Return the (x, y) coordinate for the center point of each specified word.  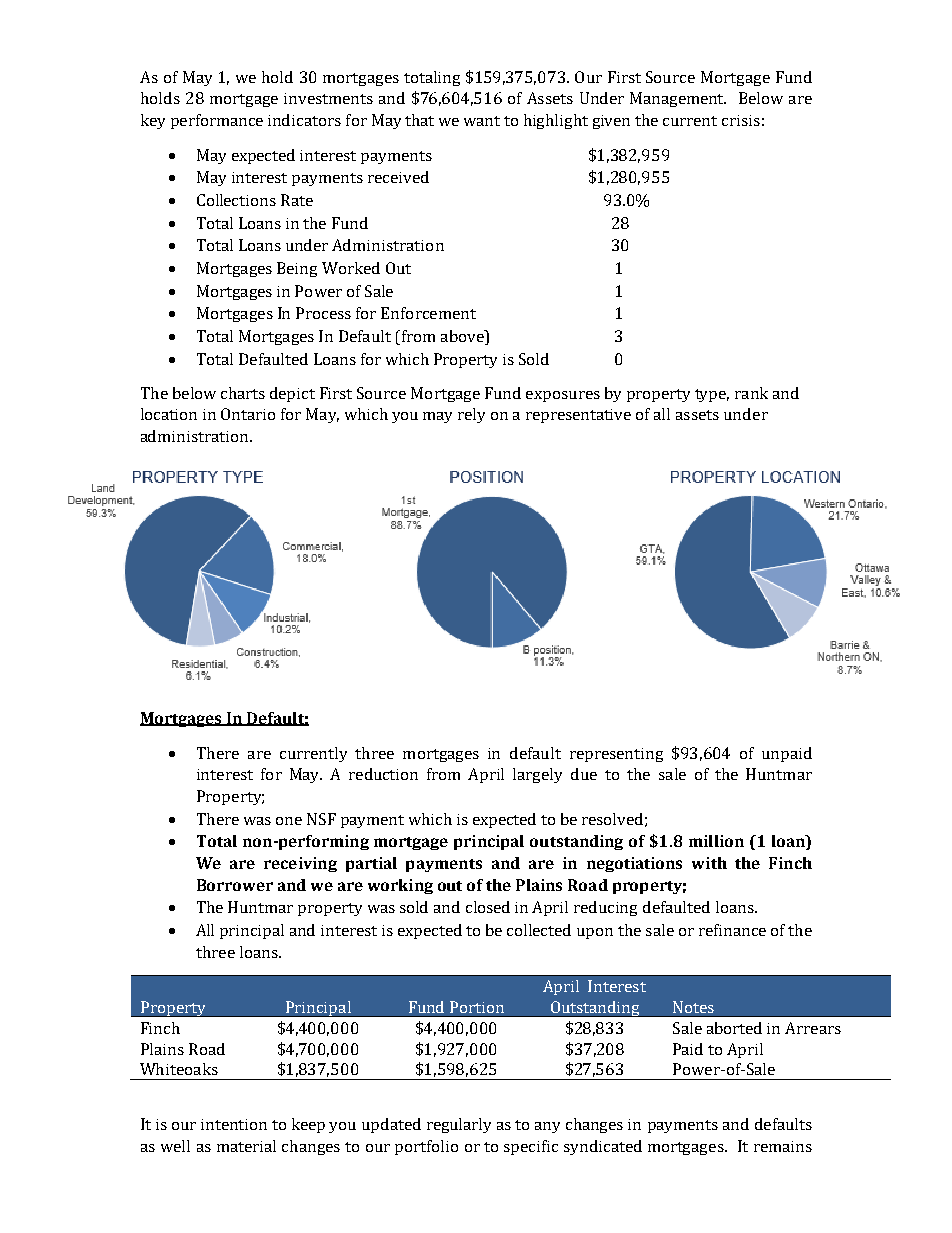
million (716, 841)
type (712, 395)
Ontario (248, 414)
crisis (741, 120)
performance (217, 121)
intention (234, 1124)
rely (471, 415)
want (482, 121)
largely (537, 775)
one (289, 821)
